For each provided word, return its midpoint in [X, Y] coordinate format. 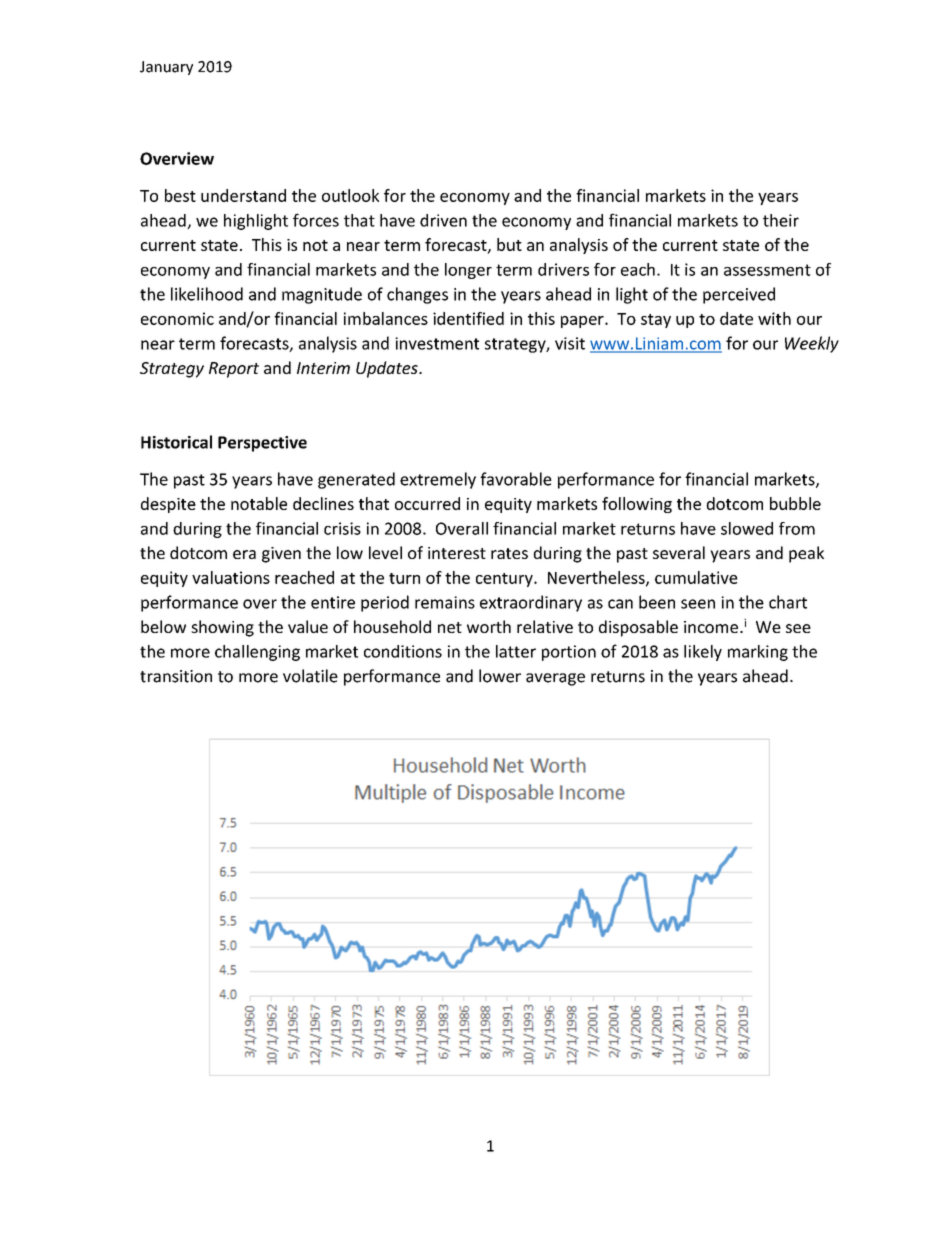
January [166, 68]
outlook [350, 195]
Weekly [812, 344]
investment [437, 343]
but [509, 244]
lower [500, 676]
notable [259, 503]
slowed [747, 528]
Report [234, 370]
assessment [767, 270]
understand [243, 195]
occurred [427, 503]
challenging [257, 653]
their [781, 220]
